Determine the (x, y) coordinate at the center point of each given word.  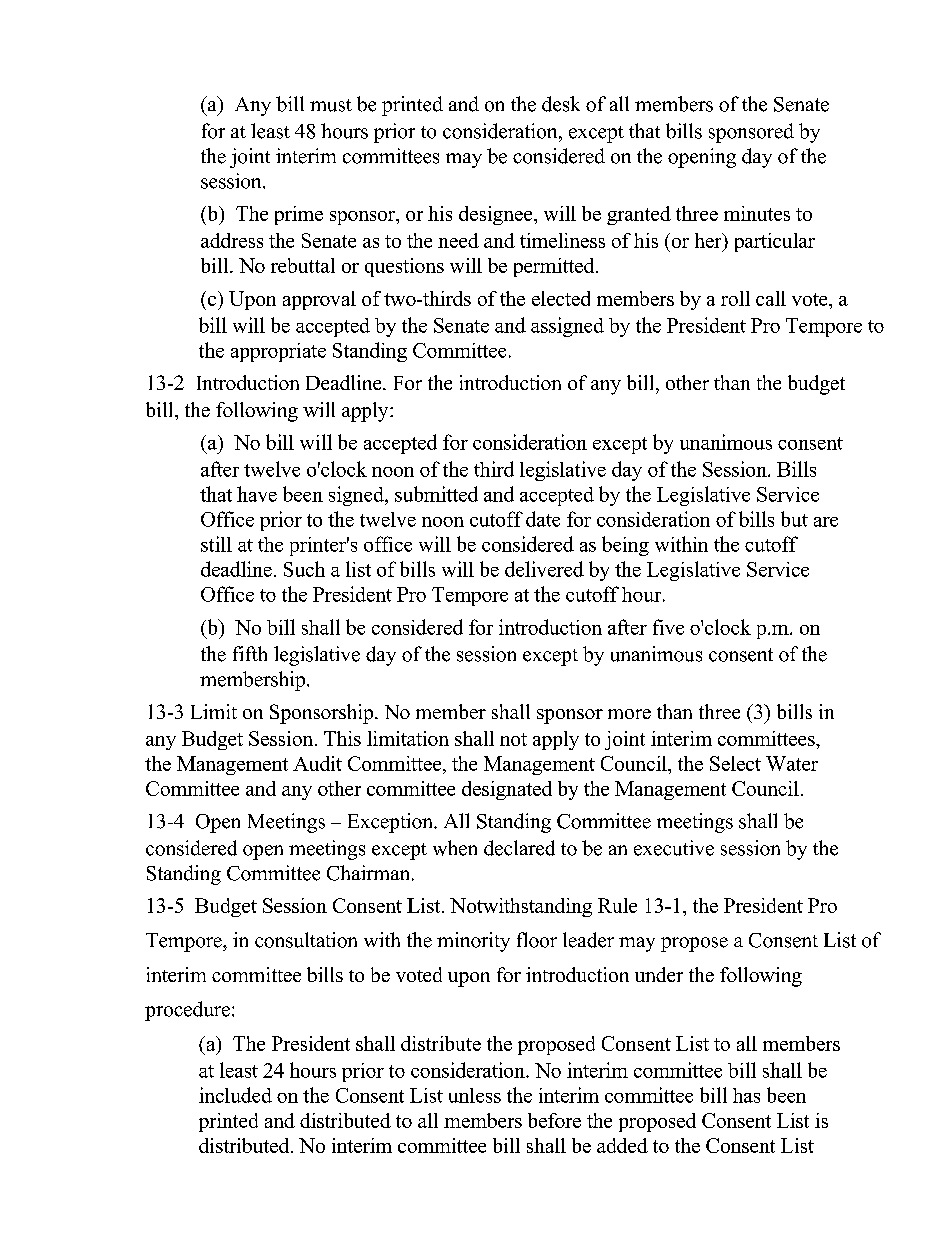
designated (507, 790)
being (625, 546)
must (331, 105)
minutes (757, 213)
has (746, 1095)
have (257, 494)
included (235, 1095)
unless (475, 1095)
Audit (317, 763)
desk (561, 104)
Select (735, 763)
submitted (436, 494)
